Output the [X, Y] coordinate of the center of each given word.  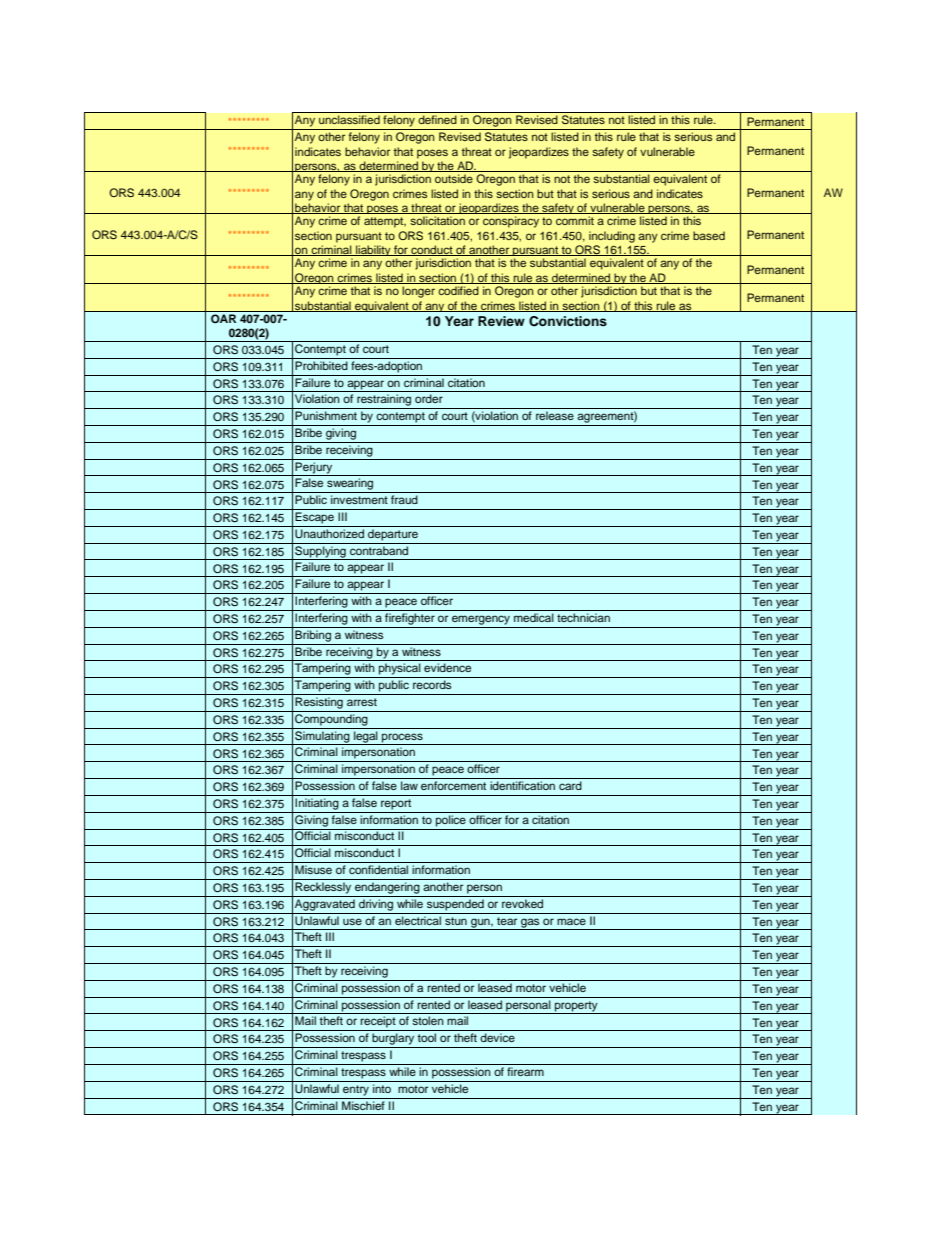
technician [583, 617]
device [497, 1037]
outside [454, 178]
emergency [481, 620]
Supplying [320, 553]
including [612, 237]
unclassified [349, 119]
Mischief [363, 1104]
